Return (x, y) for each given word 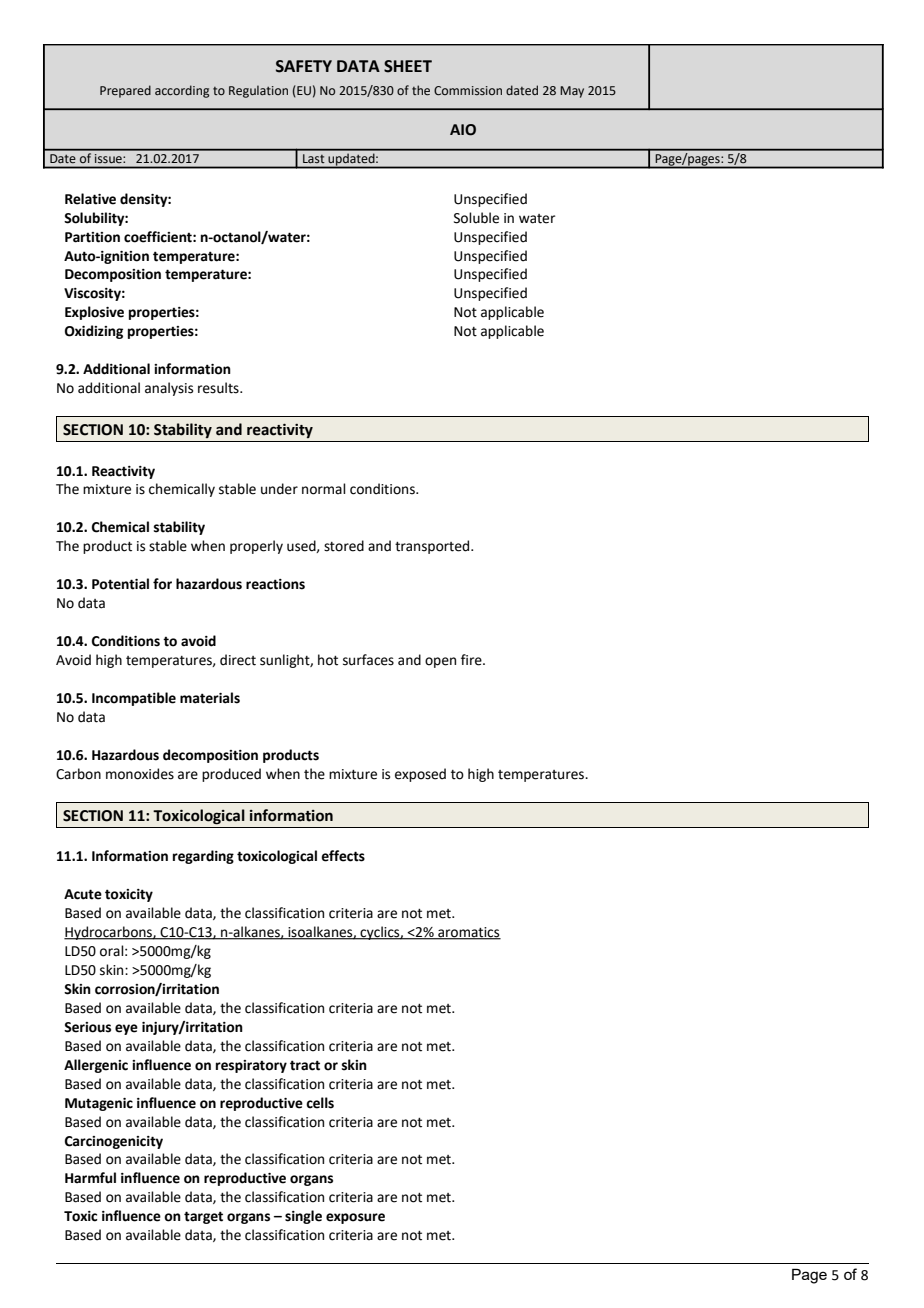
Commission (468, 90)
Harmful (90, 1178)
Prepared (125, 91)
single (303, 1217)
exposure (355, 1218)
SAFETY (304, 66)
